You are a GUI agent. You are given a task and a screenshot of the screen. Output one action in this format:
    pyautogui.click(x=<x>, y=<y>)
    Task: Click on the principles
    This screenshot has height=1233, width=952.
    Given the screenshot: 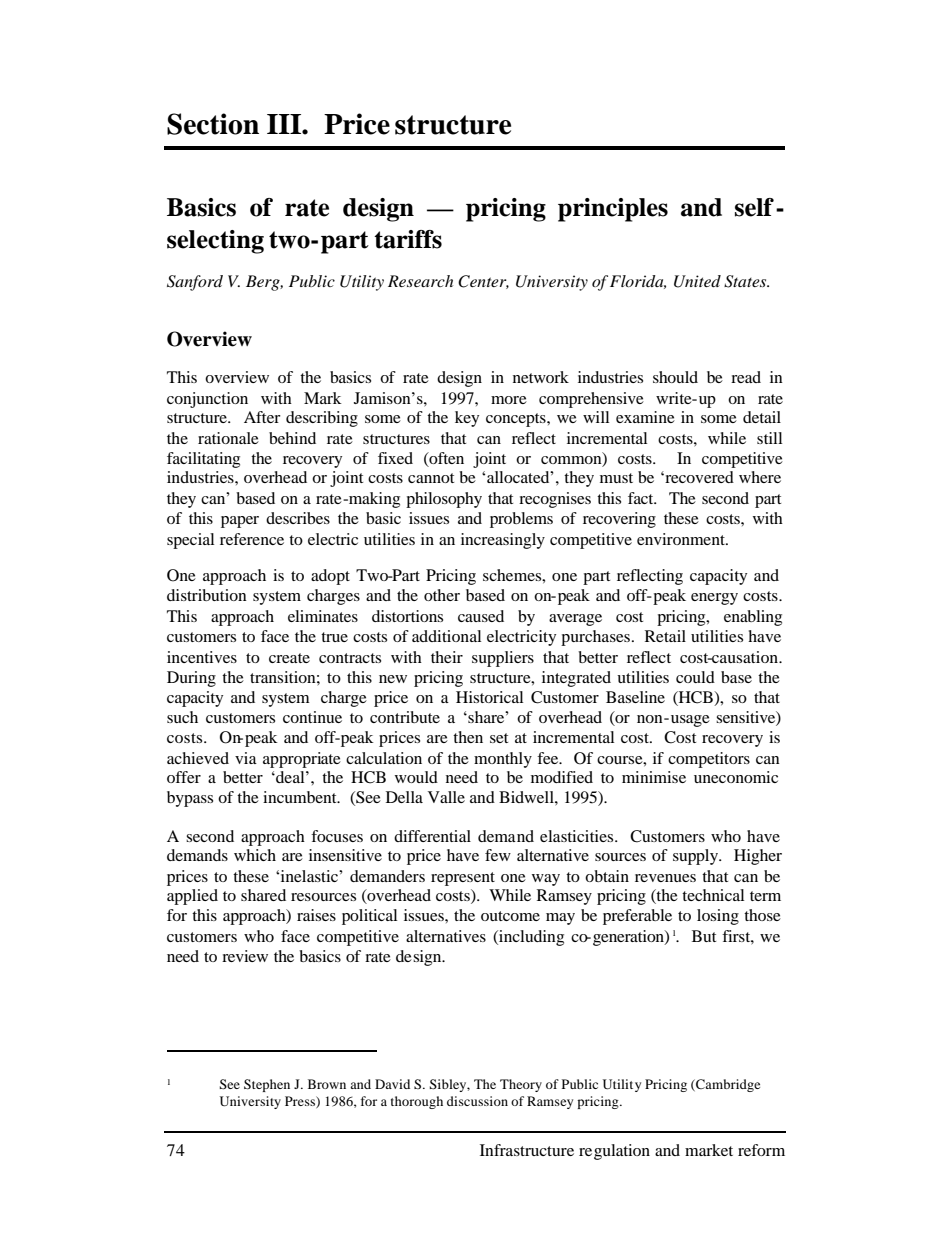 What is the action you would take?
    pyautogui.click(x=613, y=210)
